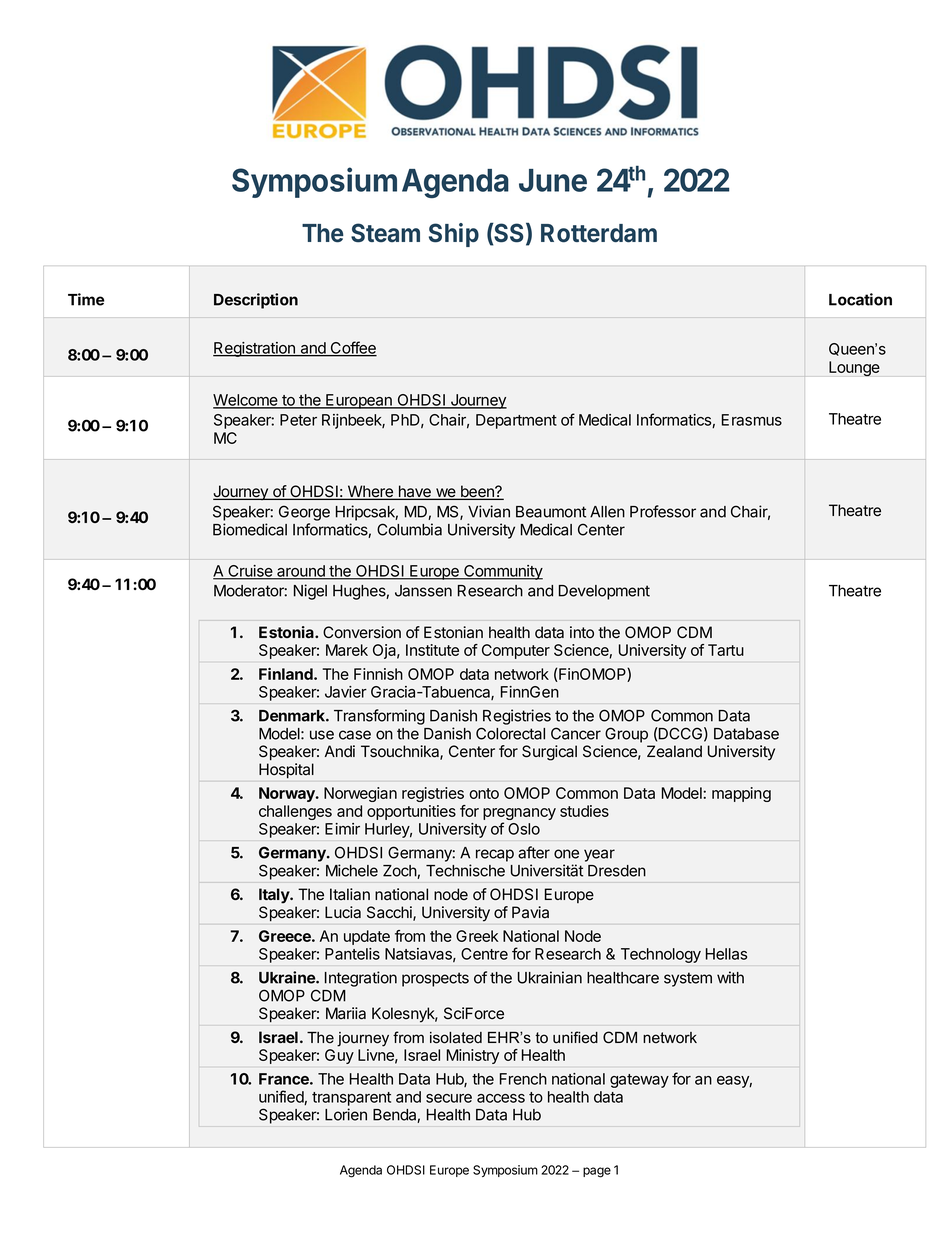 Image resolution: width=952 pixels, height=1233 pixels. I want to click on Ship, so click(454, 235).
